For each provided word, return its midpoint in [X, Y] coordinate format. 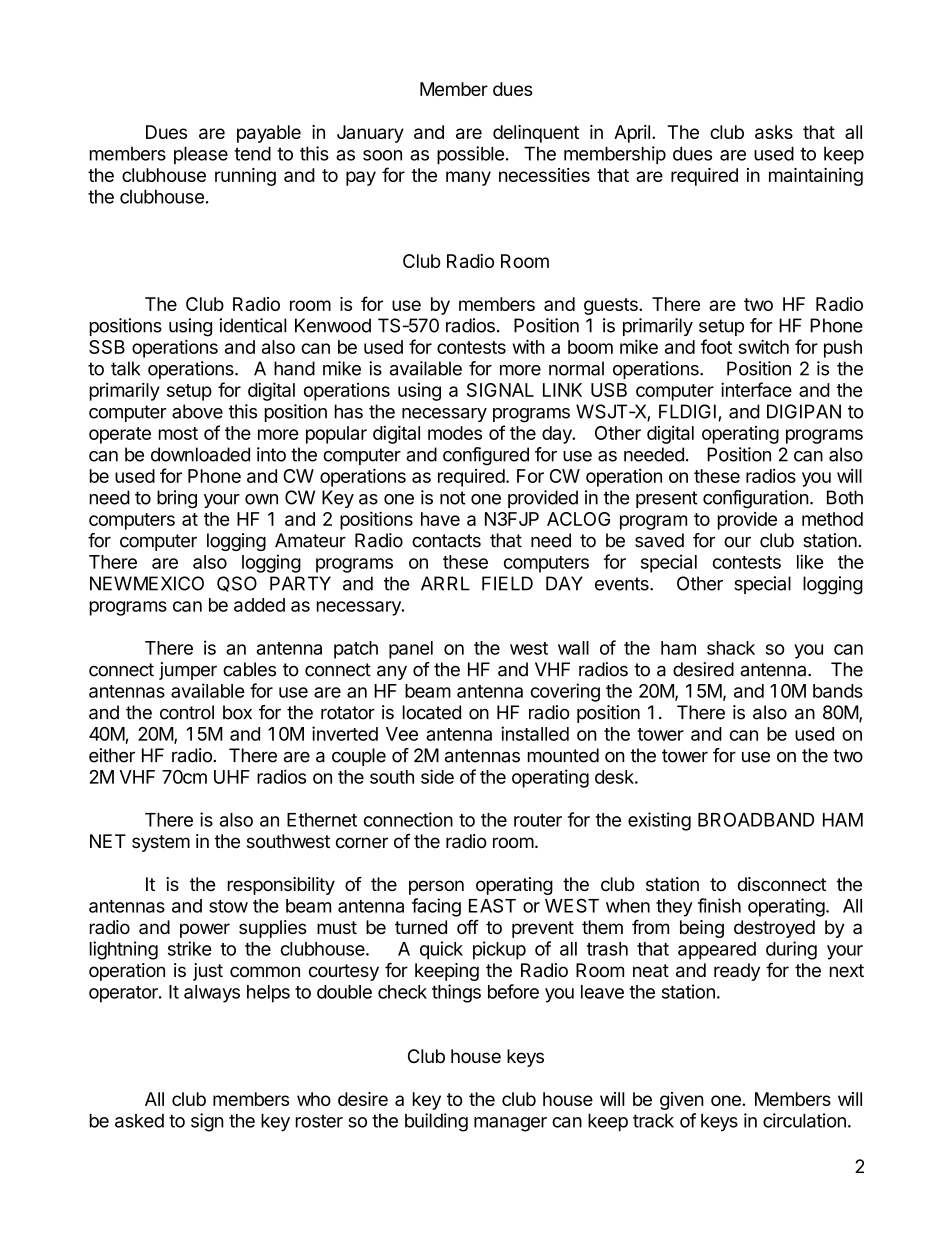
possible [470, 155]
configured [486, 456]
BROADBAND [756, 819]
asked [139, 1120]
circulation [804, 1120]
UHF [232, 777]
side [437, 776]
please [201, 155]
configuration [756, 499]
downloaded [200, 454]
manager [510, 1124]
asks [774, 132]
